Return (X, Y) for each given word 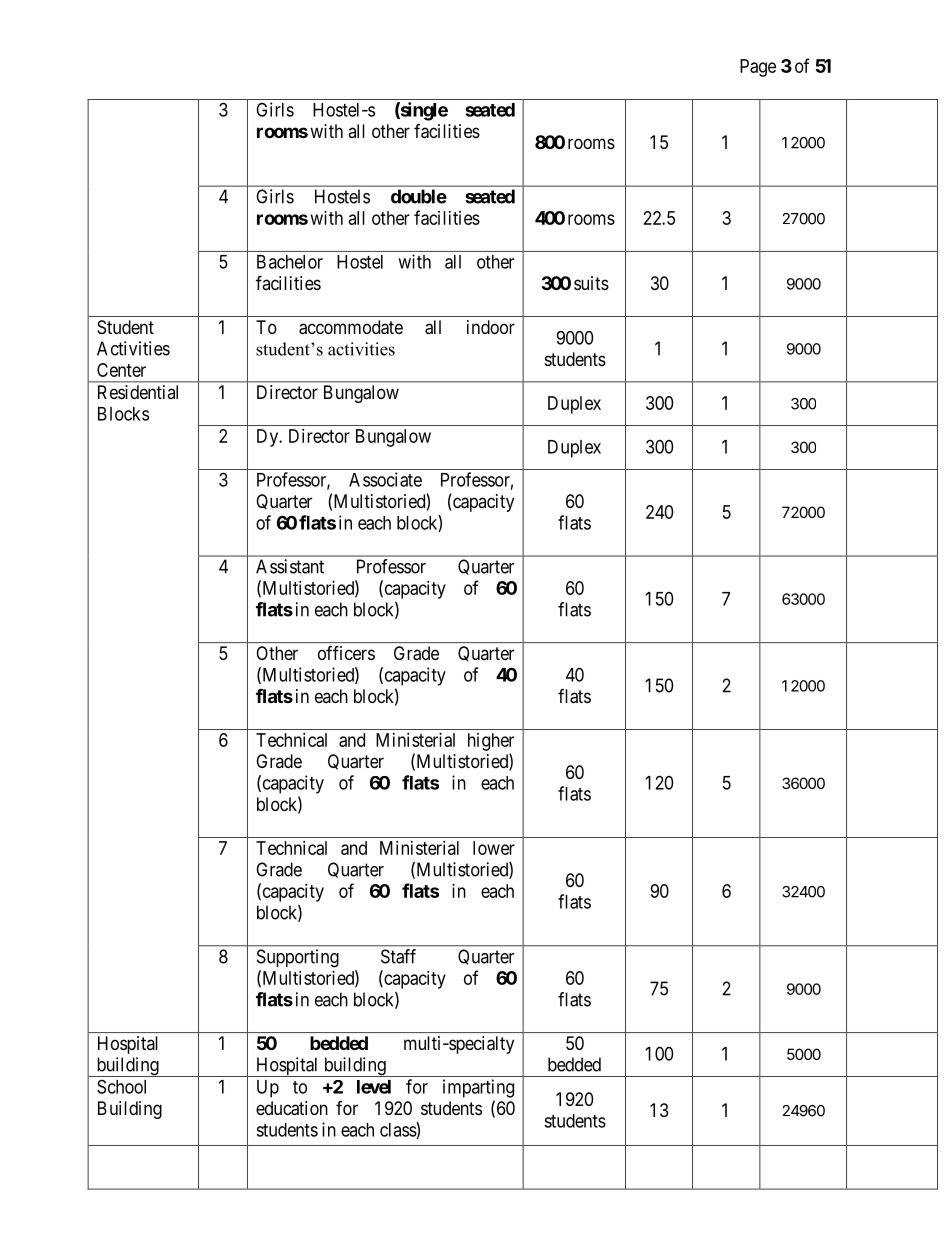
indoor (491, 327)
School (121, 1086)
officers (346, 652)
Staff (398, 956)
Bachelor (290, 262)
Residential (138, 392)
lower (494, 848)
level (374, 1087)
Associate (385, 479)
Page (758, 68)
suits (591, 283)
